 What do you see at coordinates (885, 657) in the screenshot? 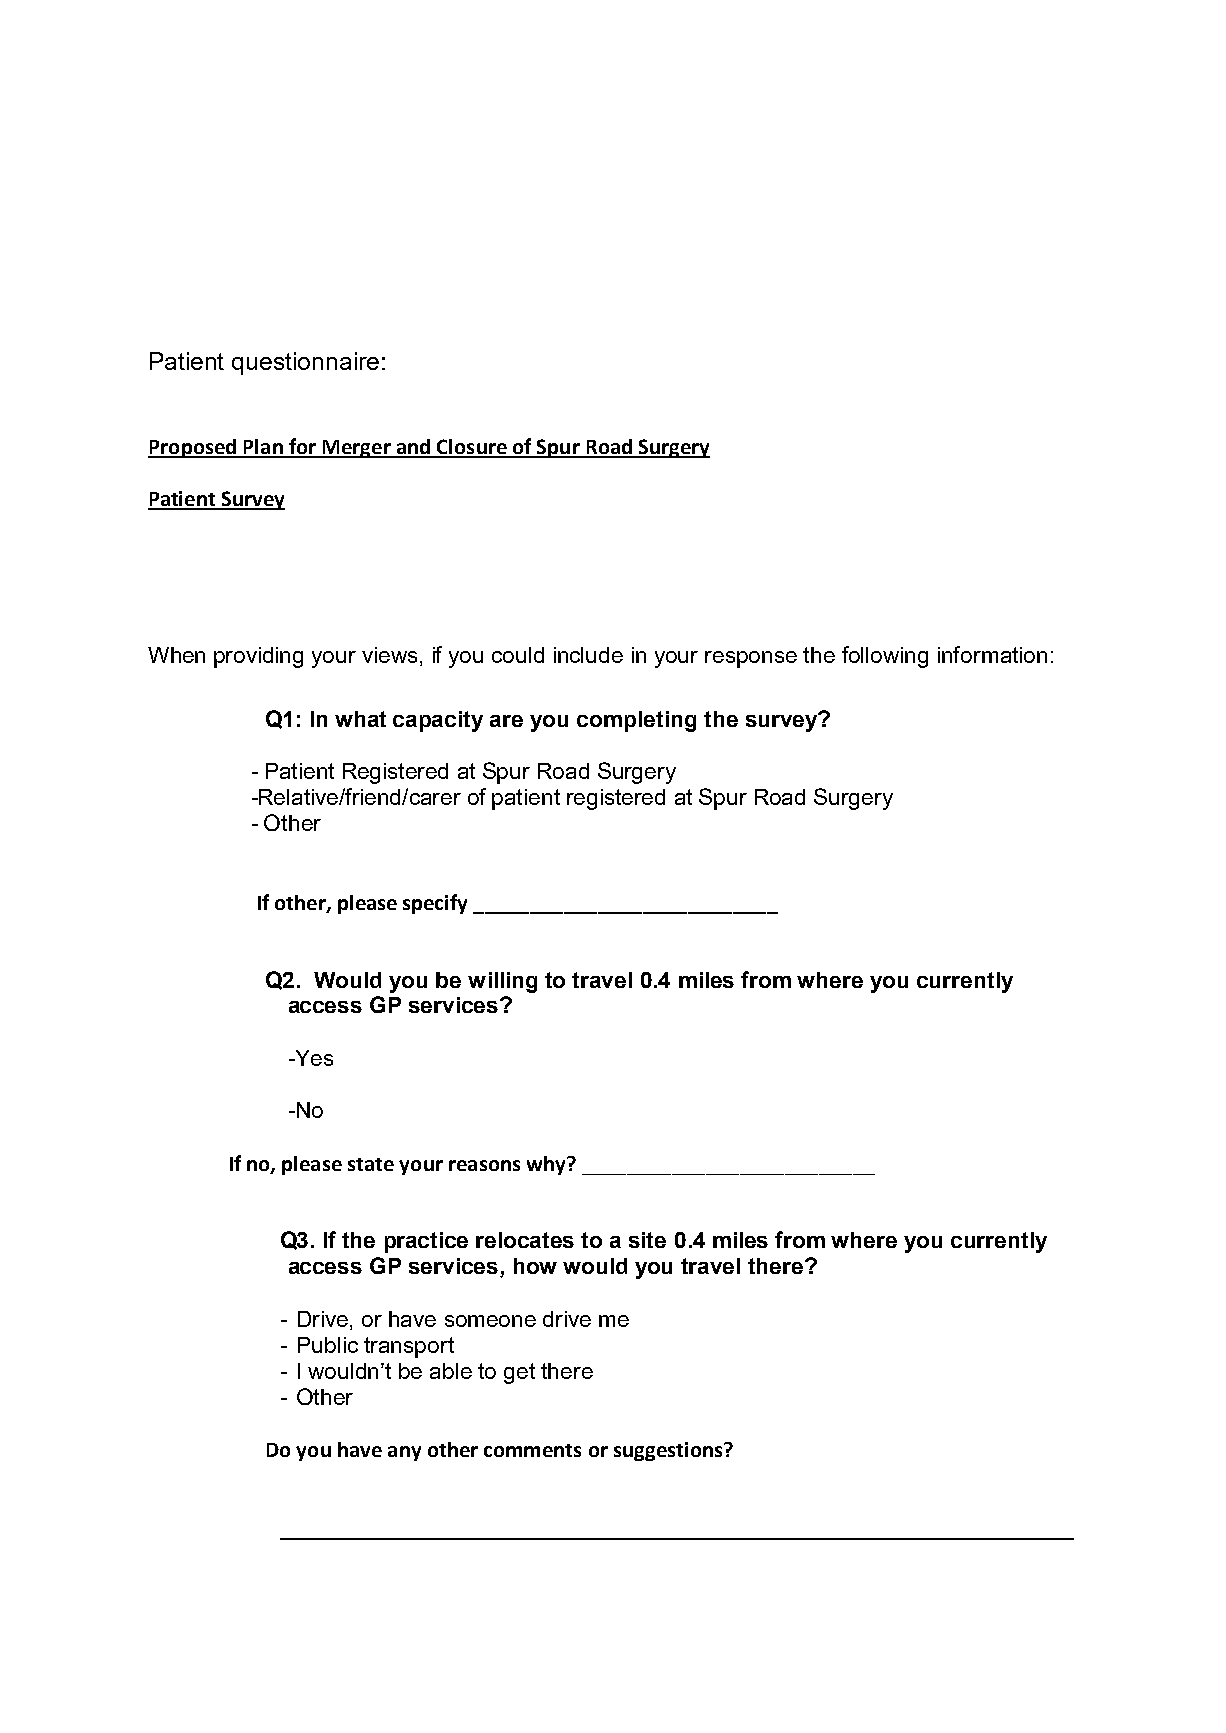
I see `following` at bounding box center [885, 657].
